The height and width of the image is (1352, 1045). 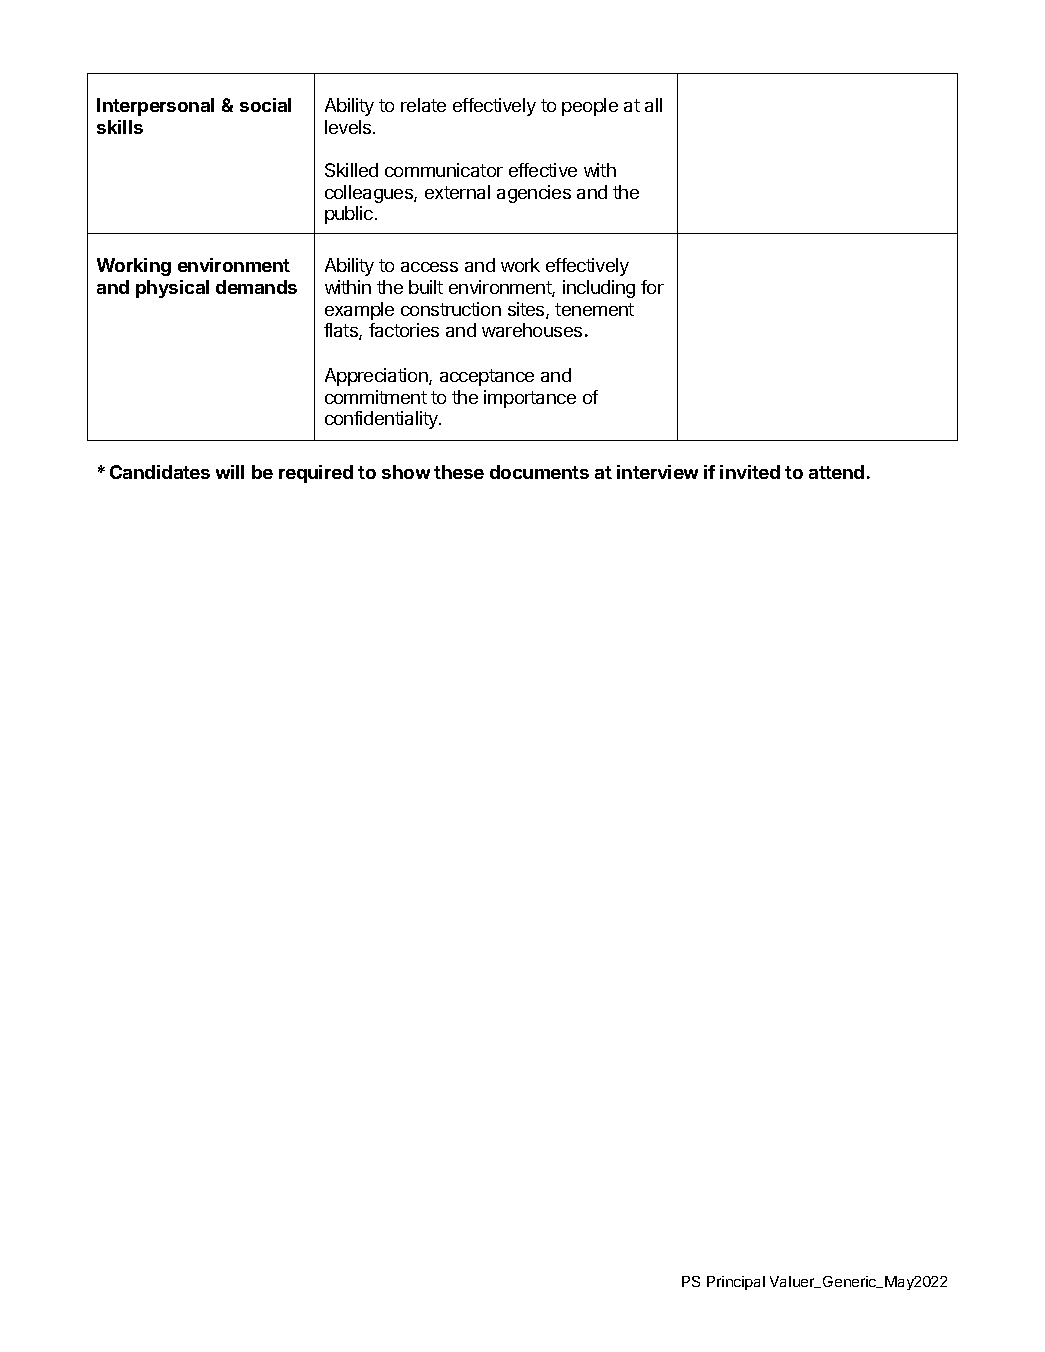 I want to click on will, so click(x=230, y=472).
